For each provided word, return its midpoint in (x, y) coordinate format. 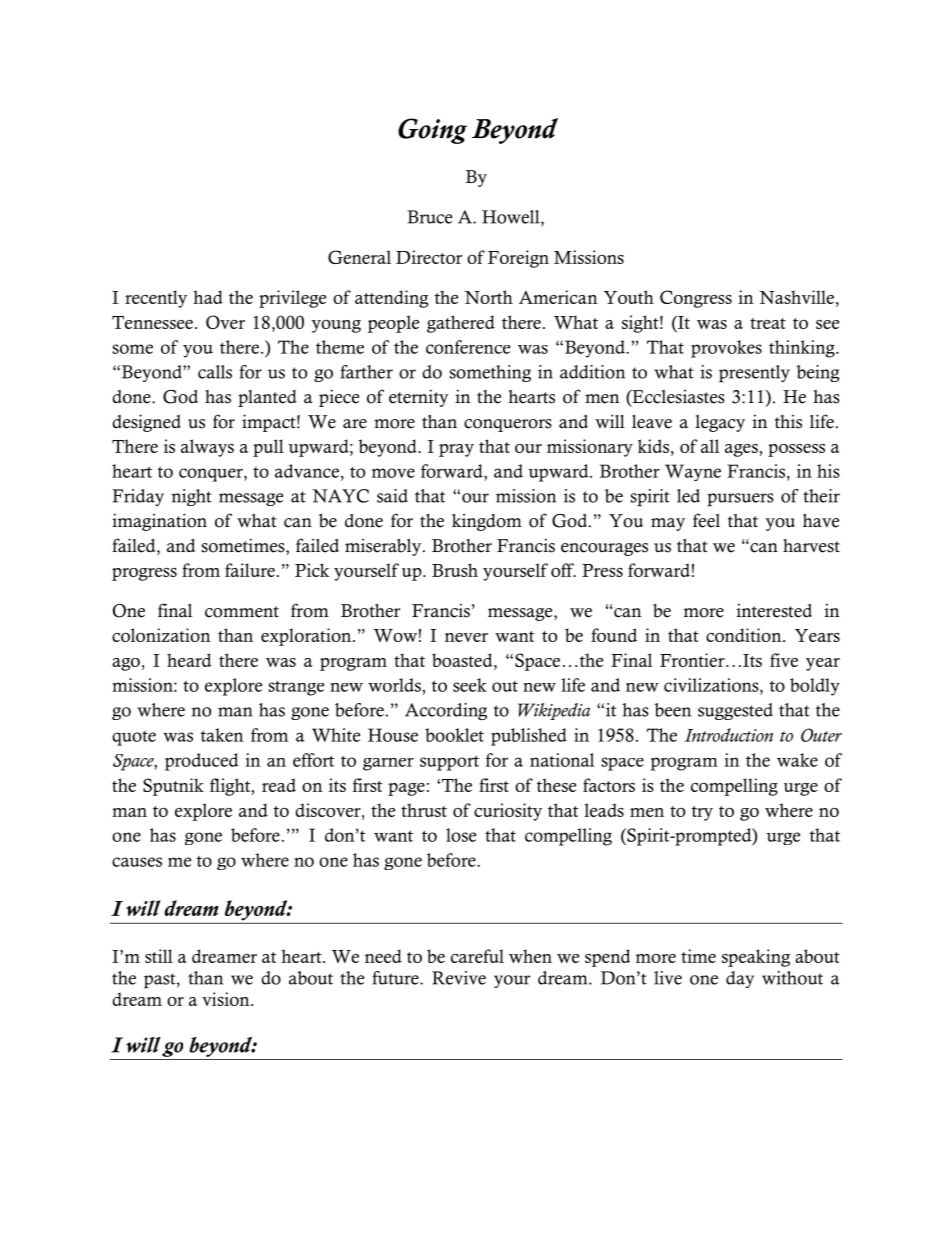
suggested (735, 711)
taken (222, 735)
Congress (696, 299)
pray (456, 450)
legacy (720, 423)
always (207, 448)
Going (432, 131)
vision (227, 999)
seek (470, 685)
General (359, 257)
